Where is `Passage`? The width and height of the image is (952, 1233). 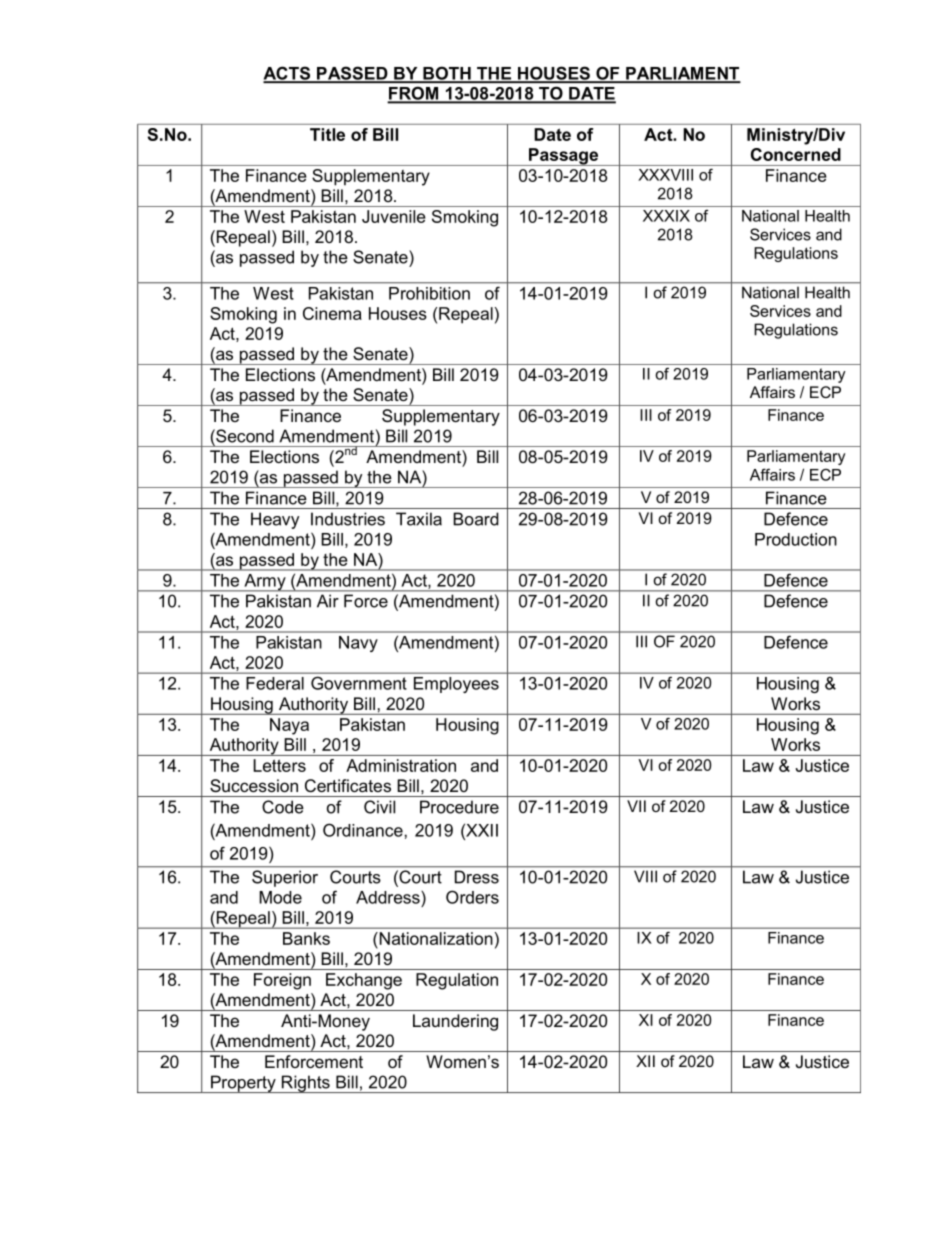 Passage is located at coordinates (564, 157).
